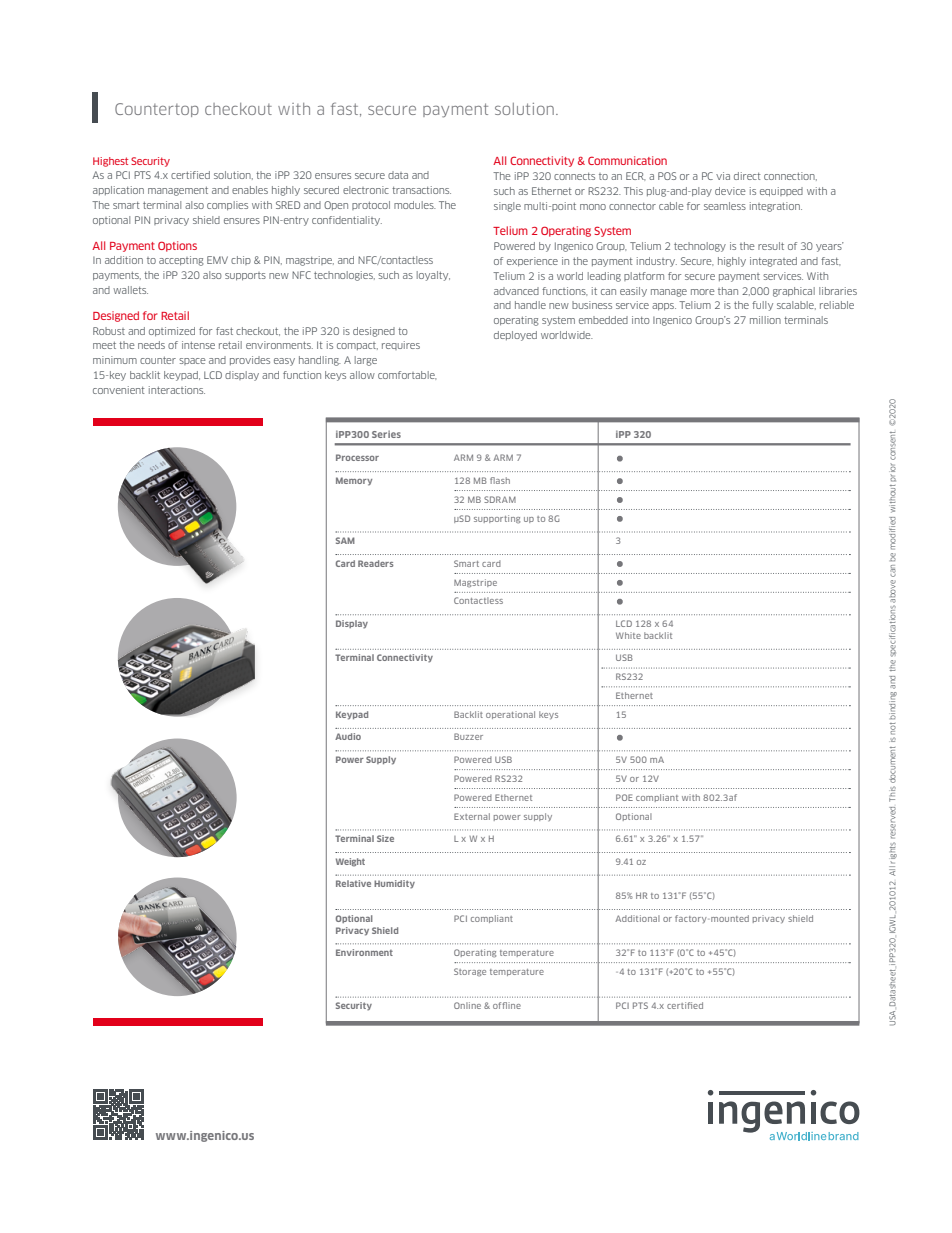  Describe the element at coordinates (227, 205) in the screenshot. I see `complies` at that location.
